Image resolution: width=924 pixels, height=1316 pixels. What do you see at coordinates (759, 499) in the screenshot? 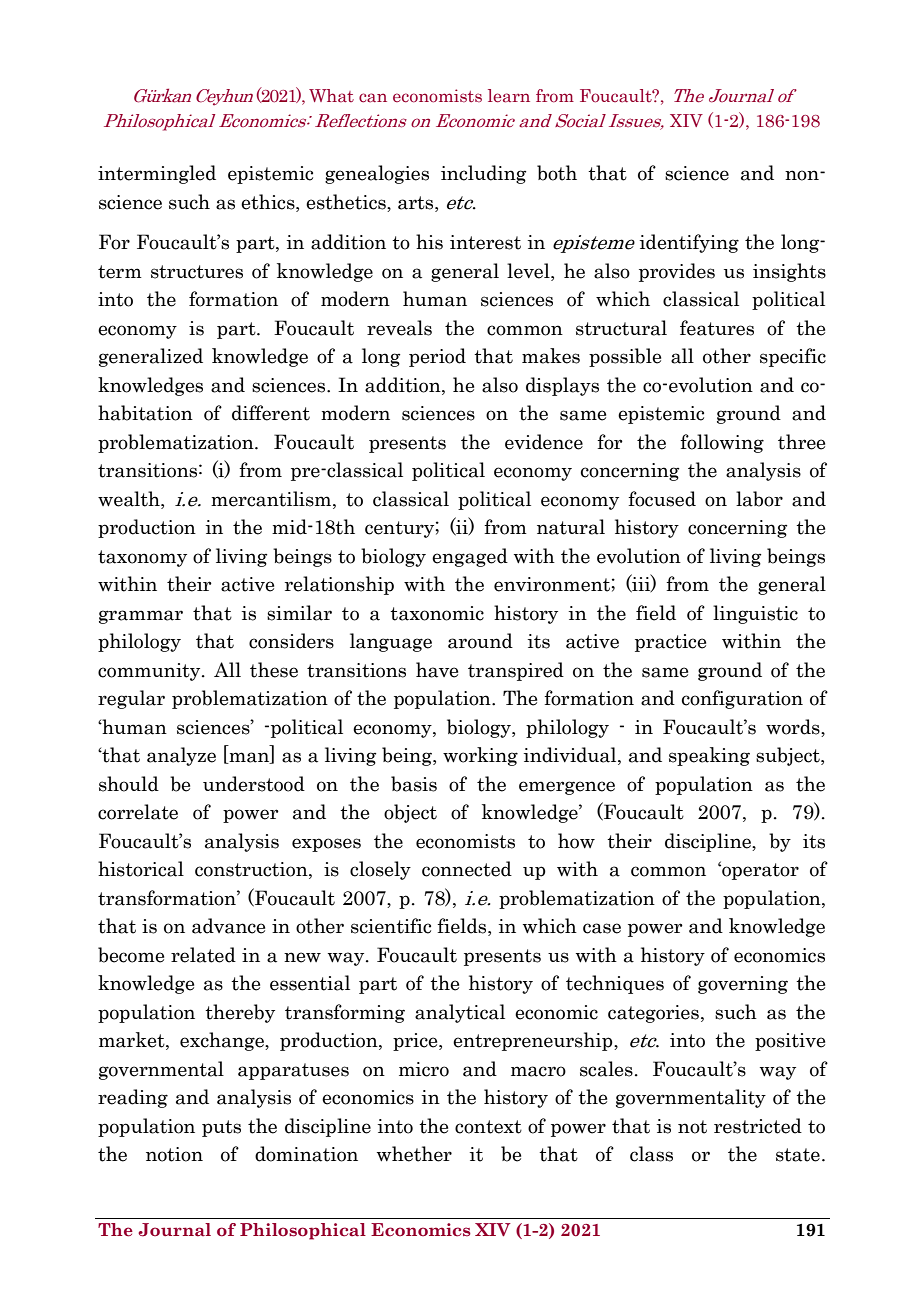
I see `labor` at bounding box center [759, 499].
